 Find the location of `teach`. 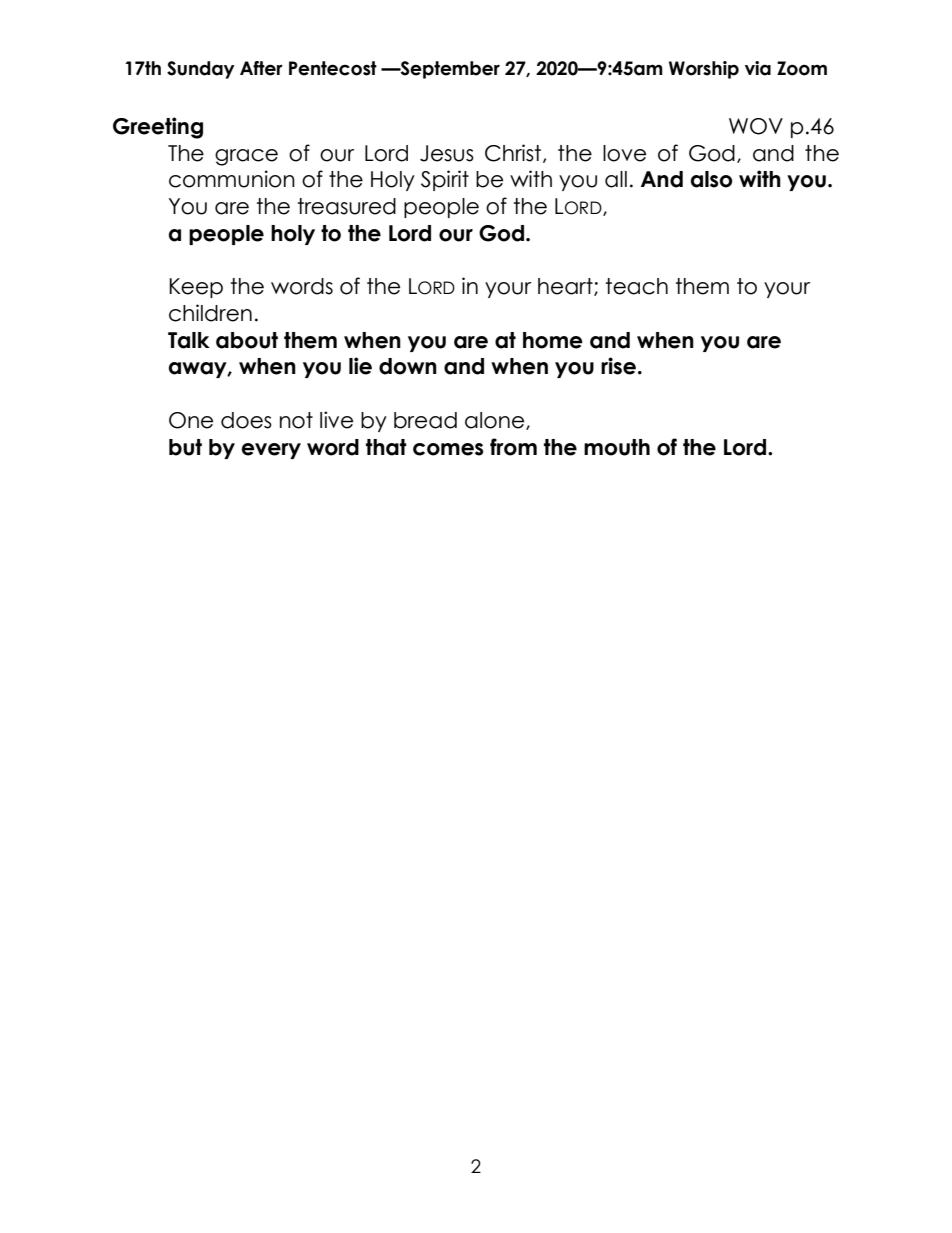

teach is located at coordinates (637, 286).
